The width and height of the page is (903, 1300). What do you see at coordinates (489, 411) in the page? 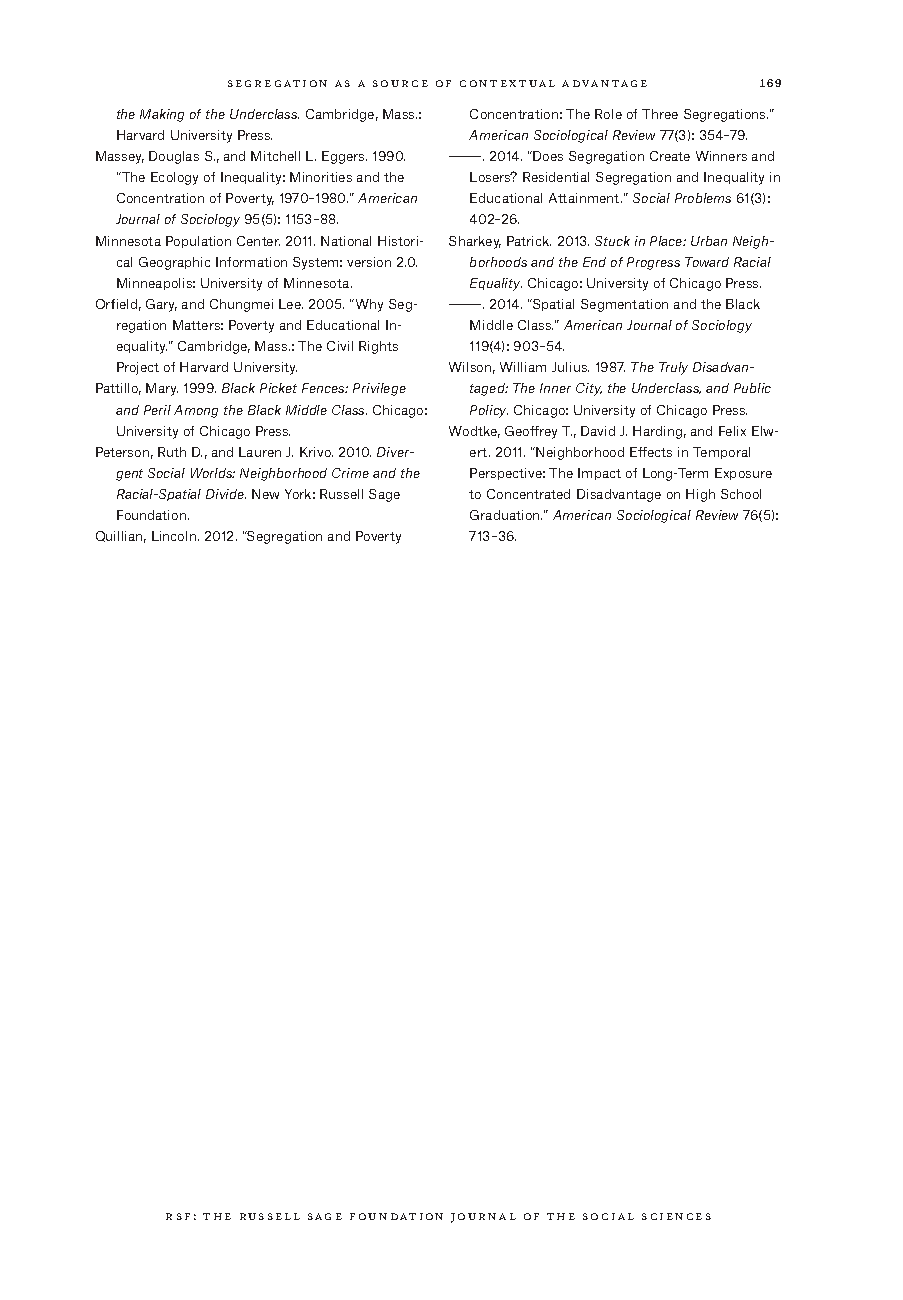
I see `Policy` at bounding box center [489, 411].
